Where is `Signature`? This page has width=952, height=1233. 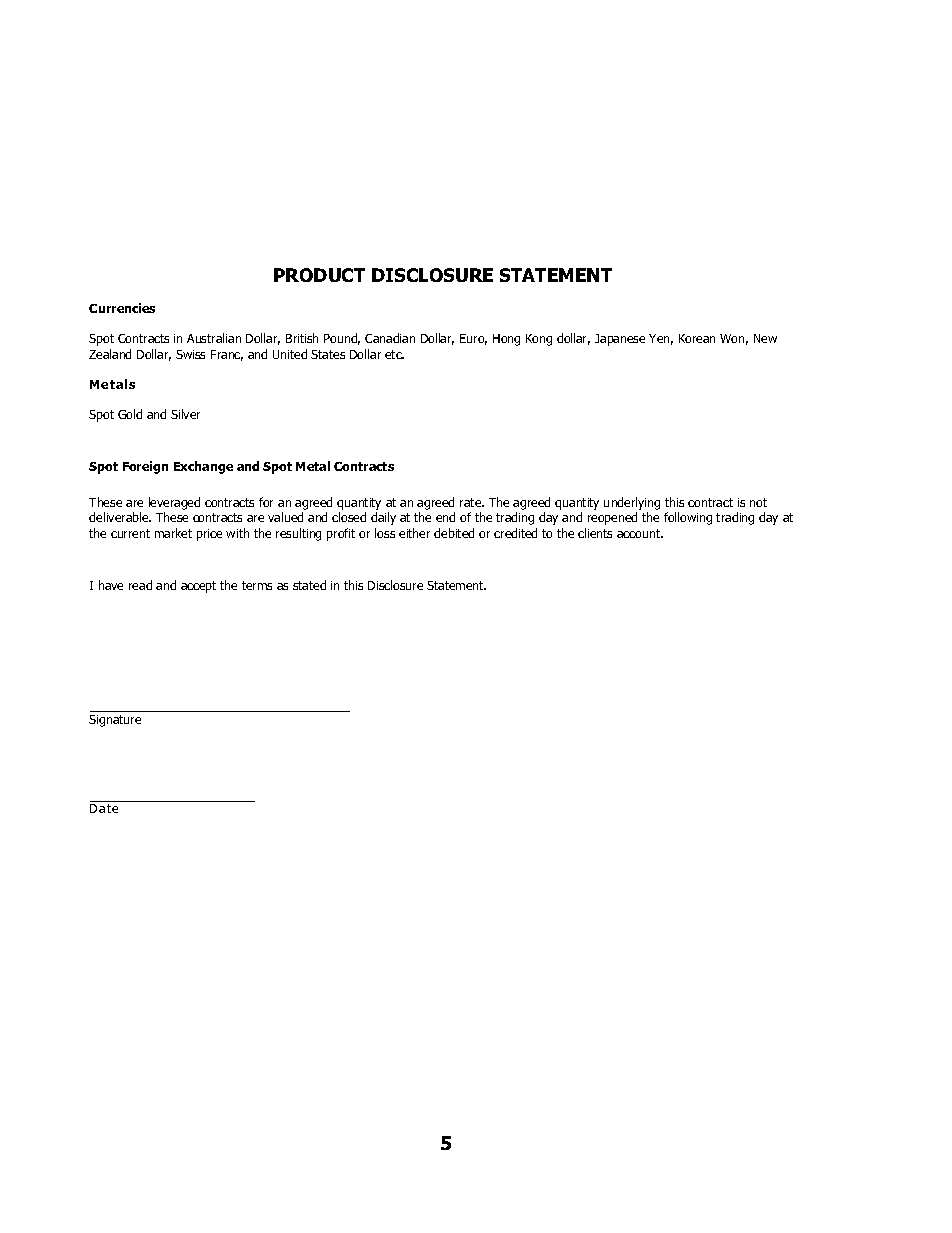
Signature is located at coordinates (115, 721).
